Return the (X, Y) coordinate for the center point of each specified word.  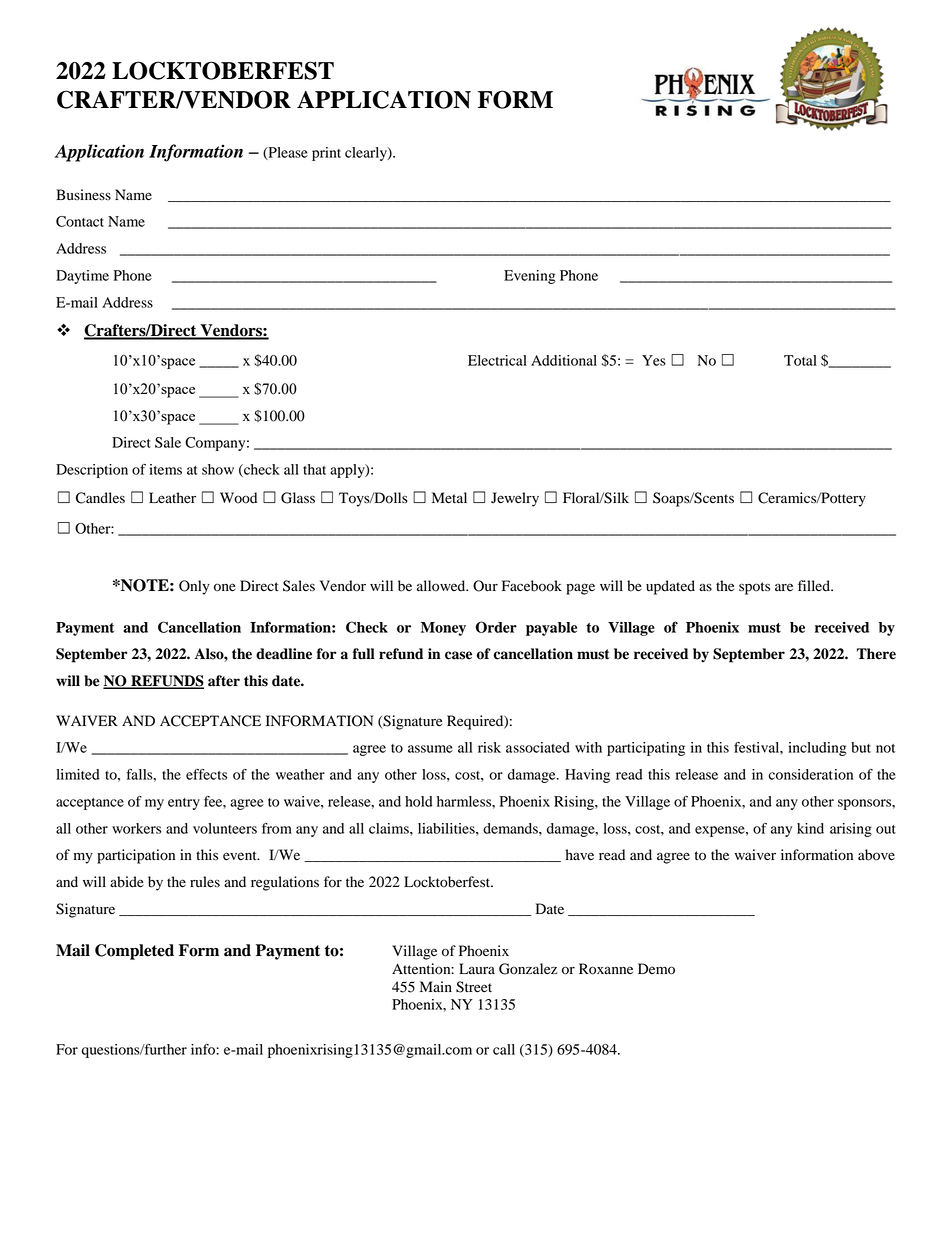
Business (83, 195)
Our (485, 586)
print (326, 154)
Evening (530, 277)
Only (194, 587)
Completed (134, 952)
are (784, 587)
